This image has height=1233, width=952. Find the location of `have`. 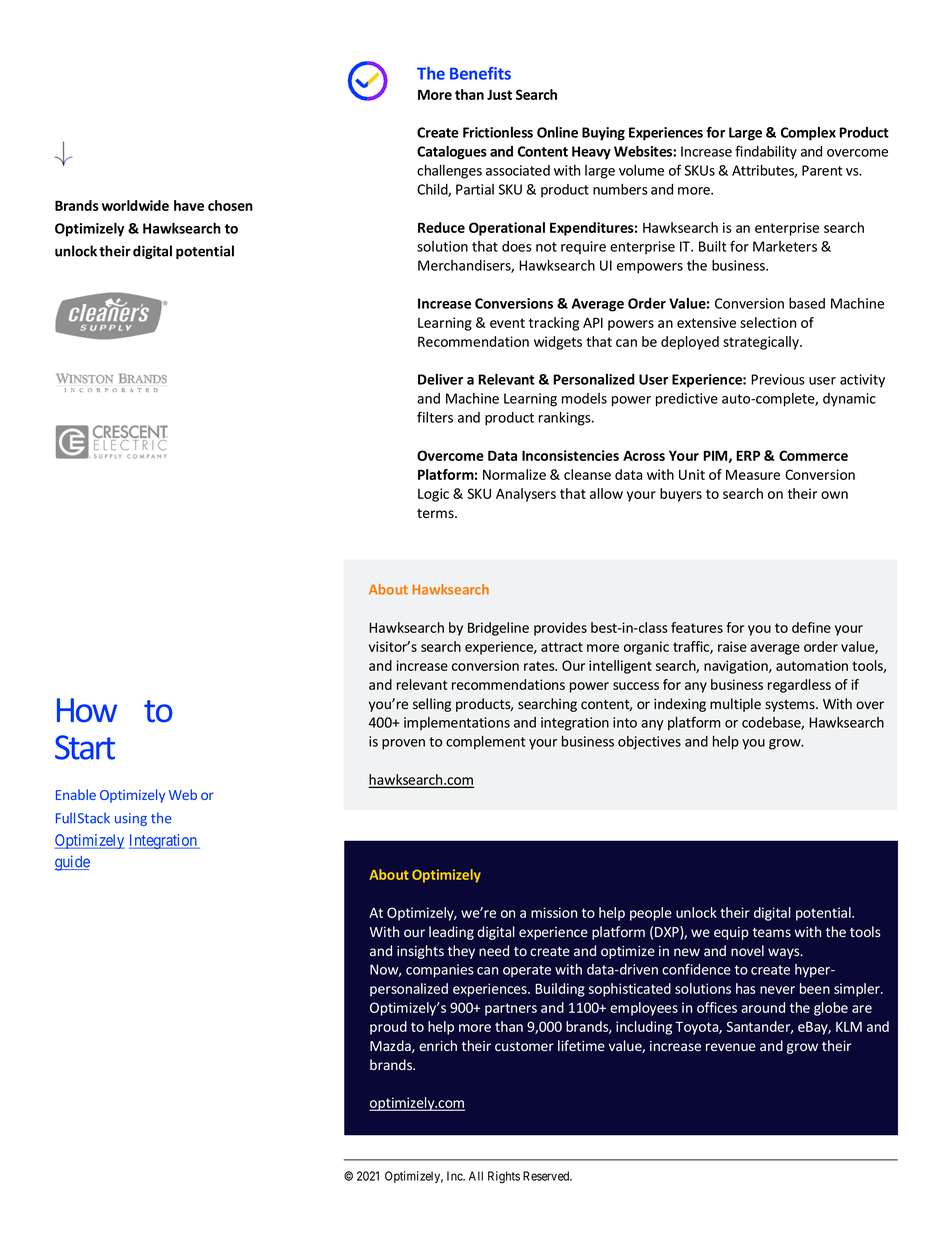

have is located at coordinates (189, 205).
